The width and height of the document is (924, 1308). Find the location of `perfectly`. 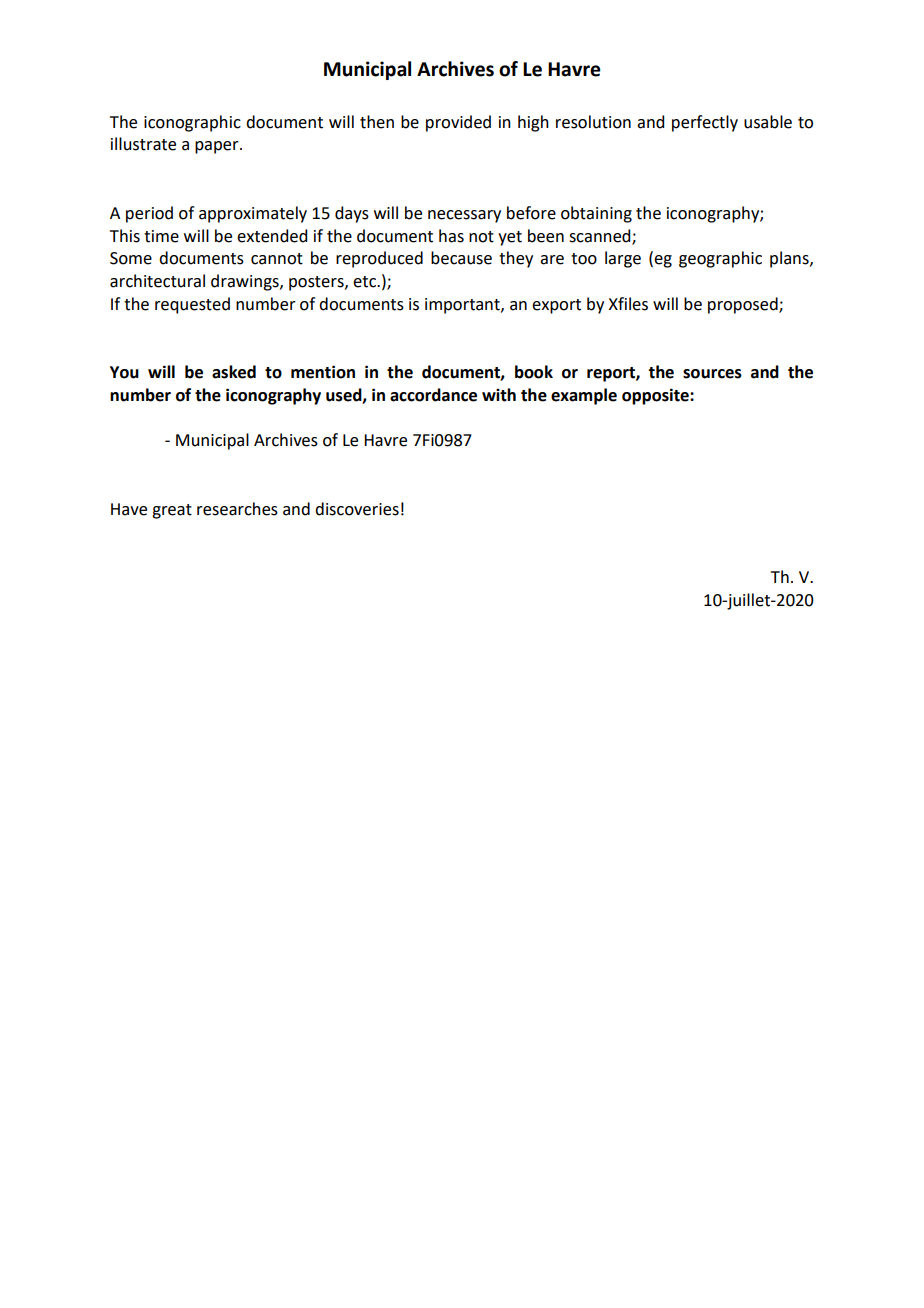

perfectly is located at coordinates (705, 123).
